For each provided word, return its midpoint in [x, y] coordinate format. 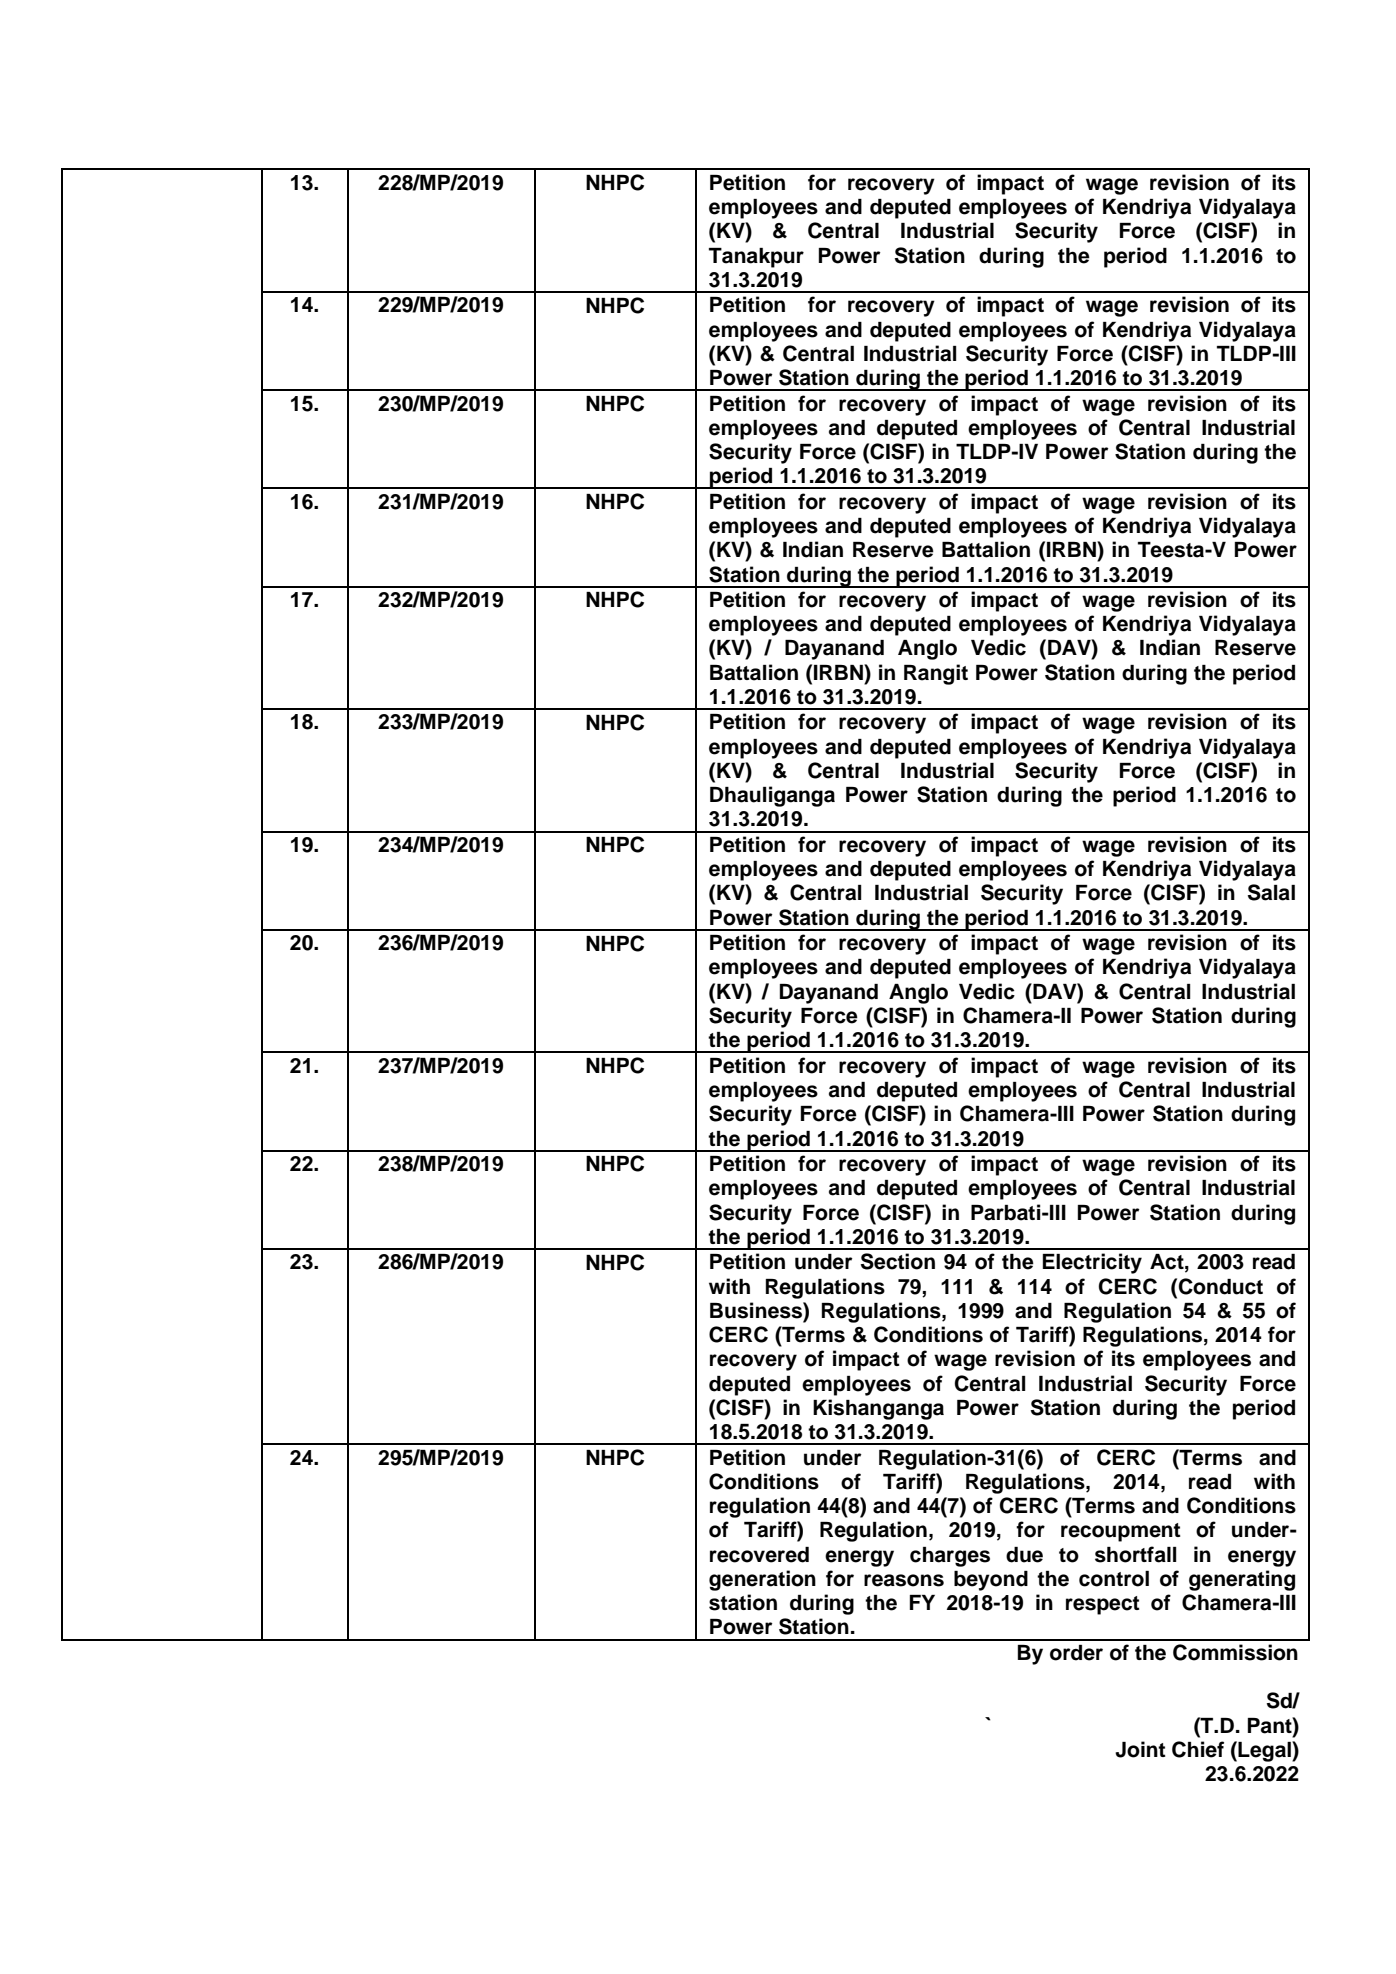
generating [1242, 1580]
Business [757, 1310]
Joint [1140, 1749]
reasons [904, 1580]
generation [762, 1580]
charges [950, 1557]
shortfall [1136, 1554]
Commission [1235, 1652]
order [1076, 1653]
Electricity [1092, 1263]
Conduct [1219, 1286]
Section [898, 1261]
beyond [991, 1581]
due [1024, 1555]
